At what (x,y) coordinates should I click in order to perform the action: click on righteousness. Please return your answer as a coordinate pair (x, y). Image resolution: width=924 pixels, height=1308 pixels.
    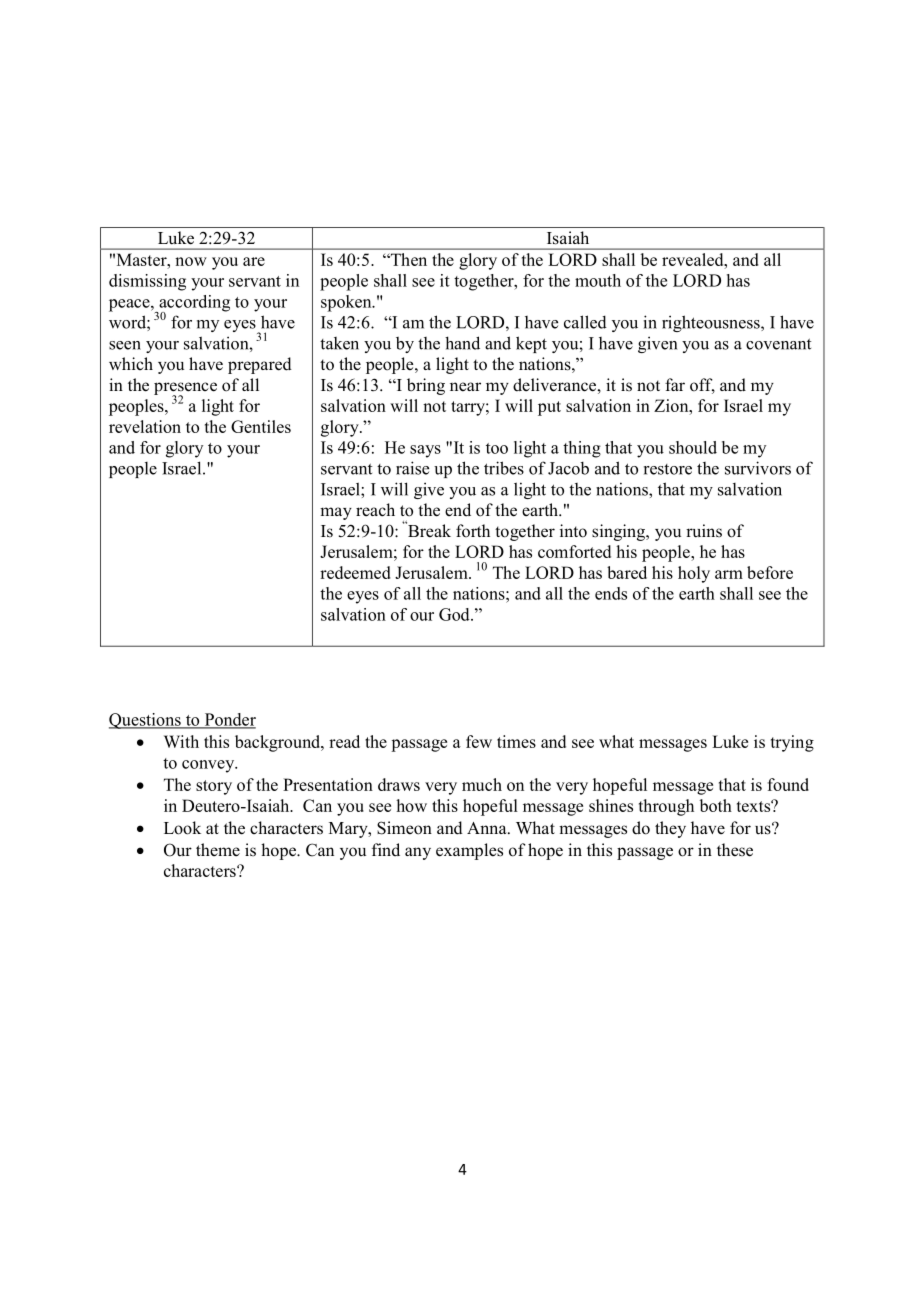
    Looking at the image, I should click on (712, 323).
